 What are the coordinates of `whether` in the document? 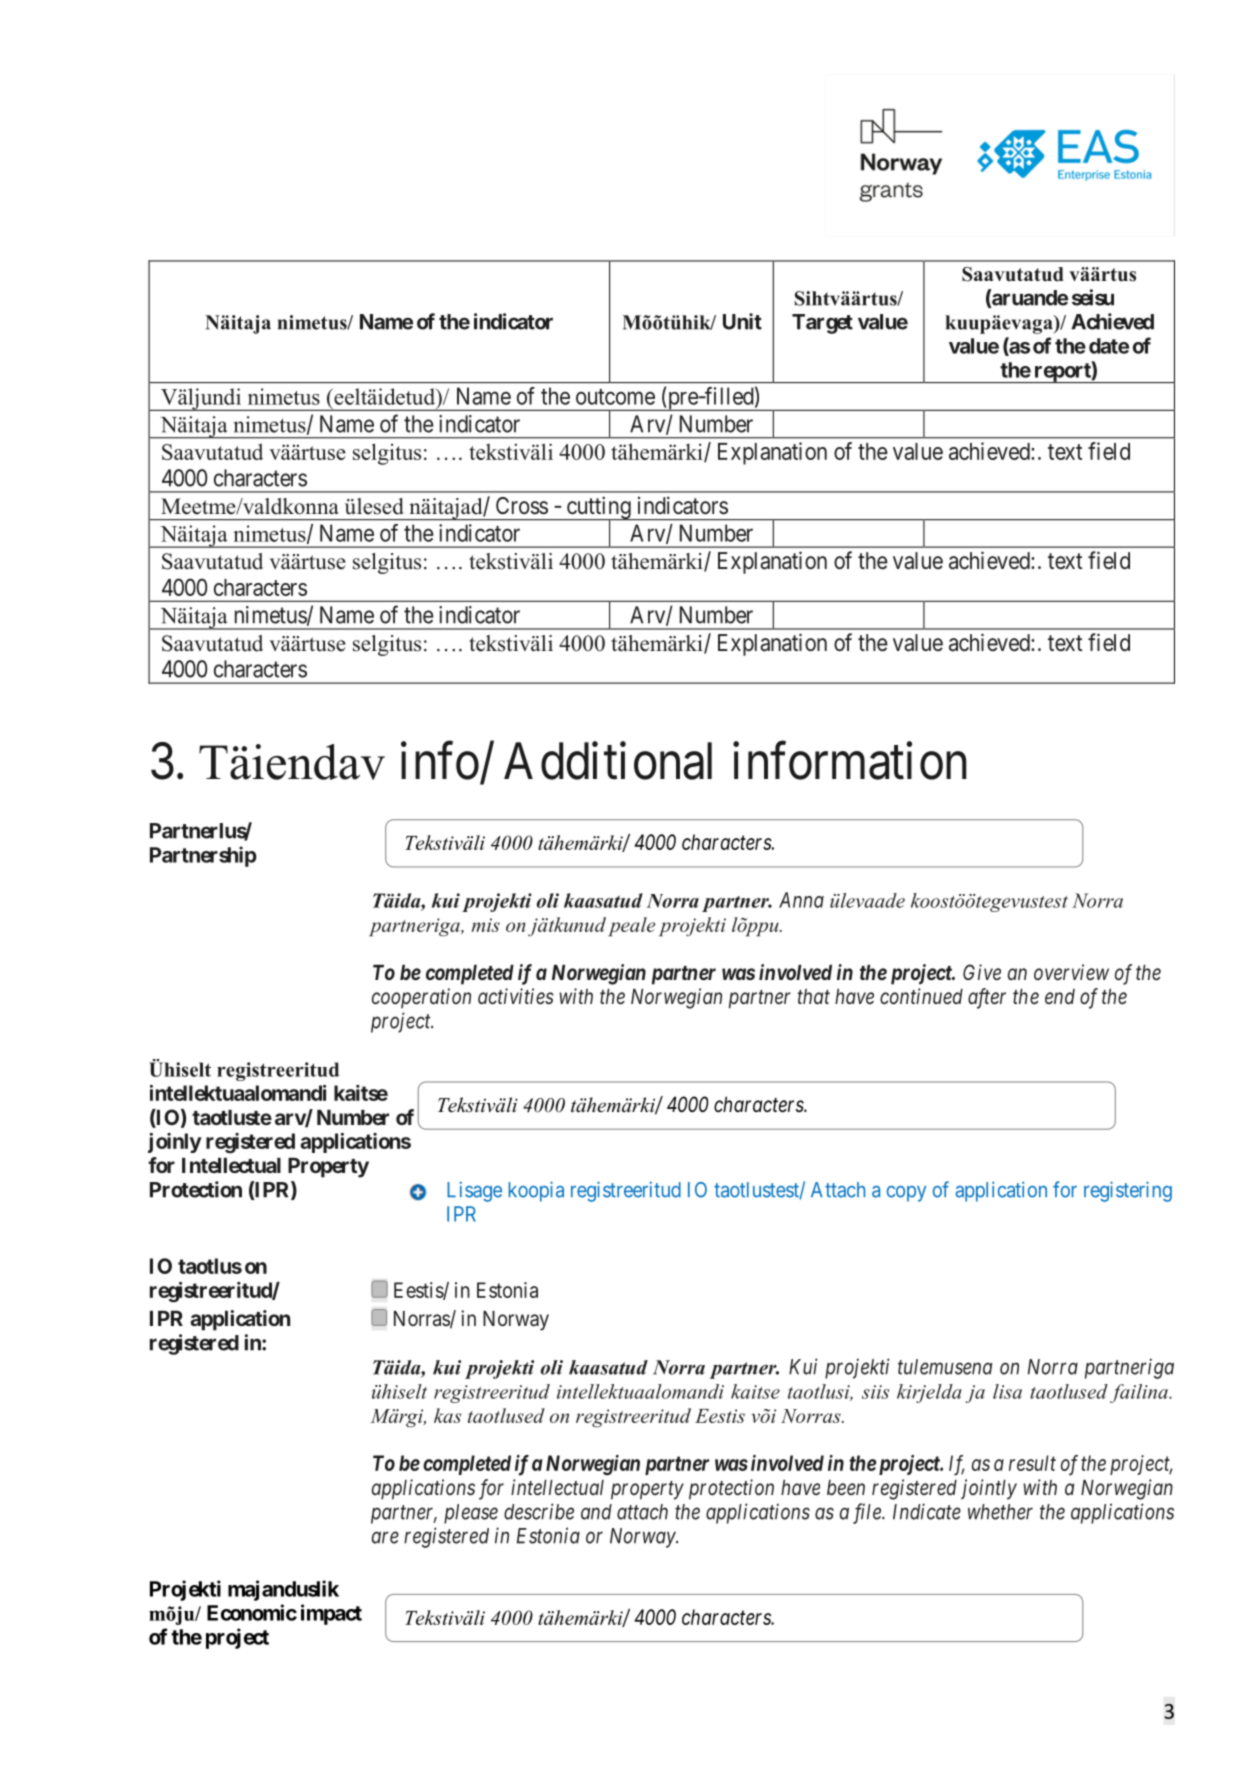 It's located at (1000, 1512).
